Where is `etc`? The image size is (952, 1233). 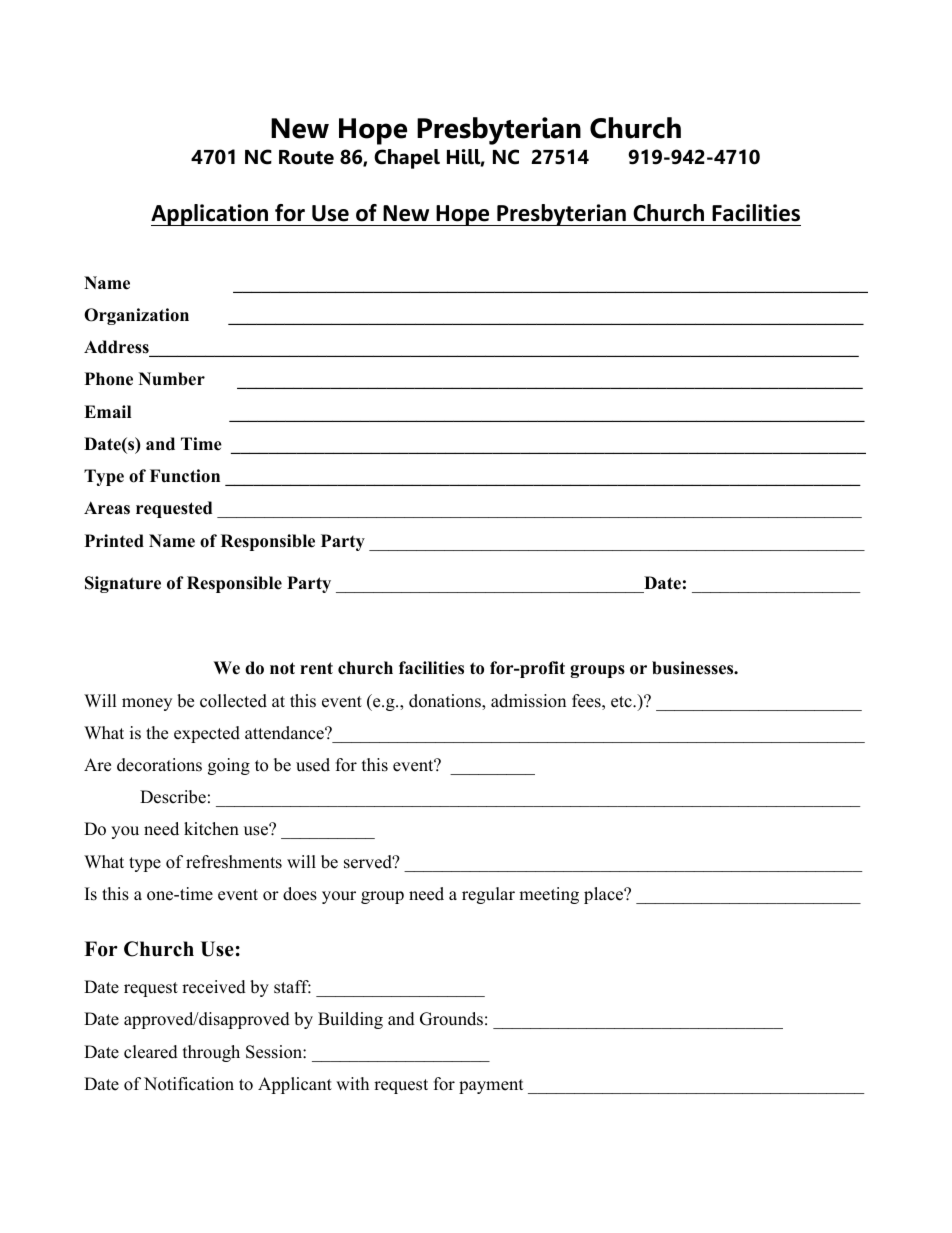
etc is located at coordinates (622, 702).
